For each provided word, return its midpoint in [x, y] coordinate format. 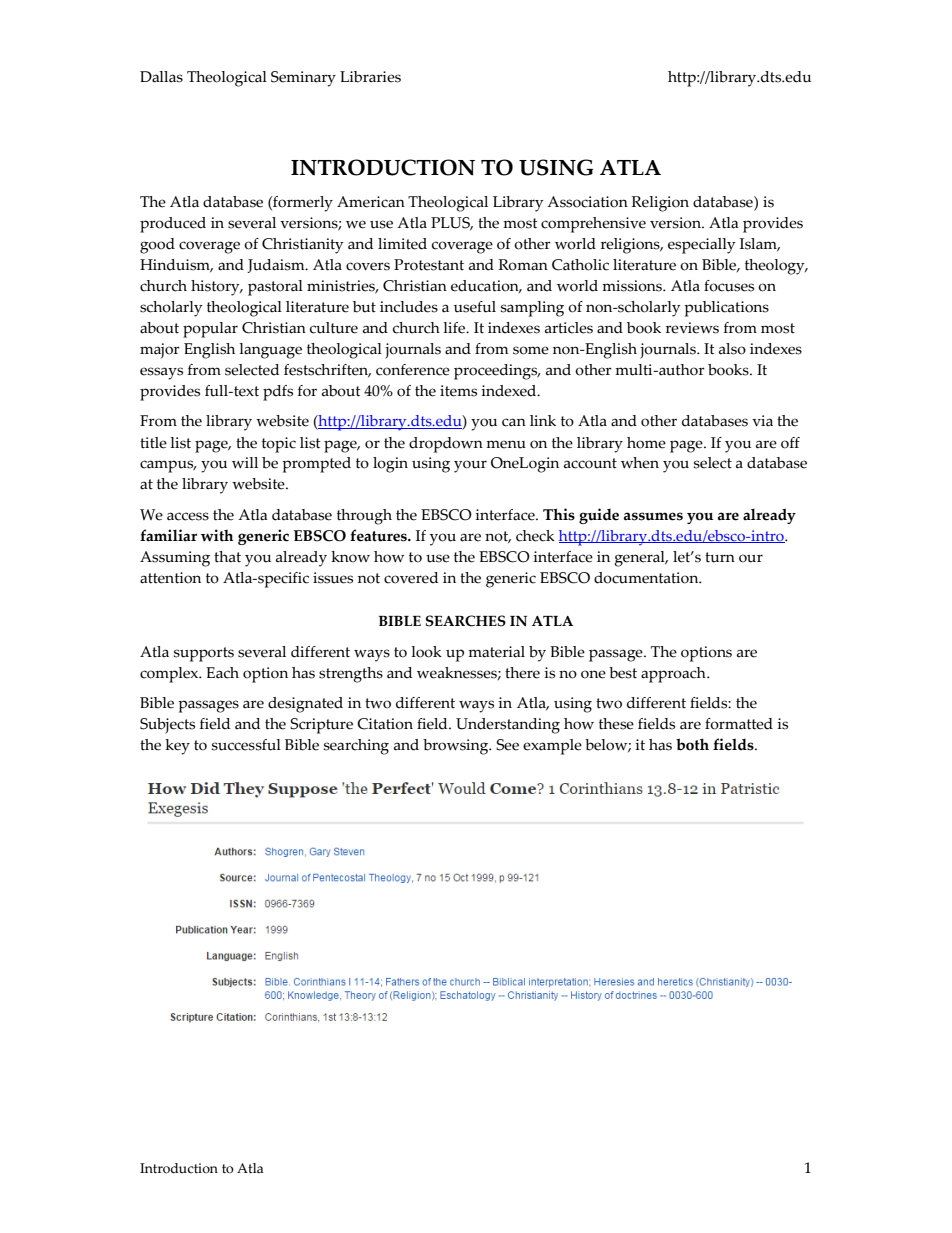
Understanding [508, 726]
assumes [653, 516]
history [216, 288]
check [535, 536]
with [217, 535]
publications [726, 309]
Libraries [370, 77]
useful [475, 307]
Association [587, 202]
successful [246, 745]
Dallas [161, 77]
